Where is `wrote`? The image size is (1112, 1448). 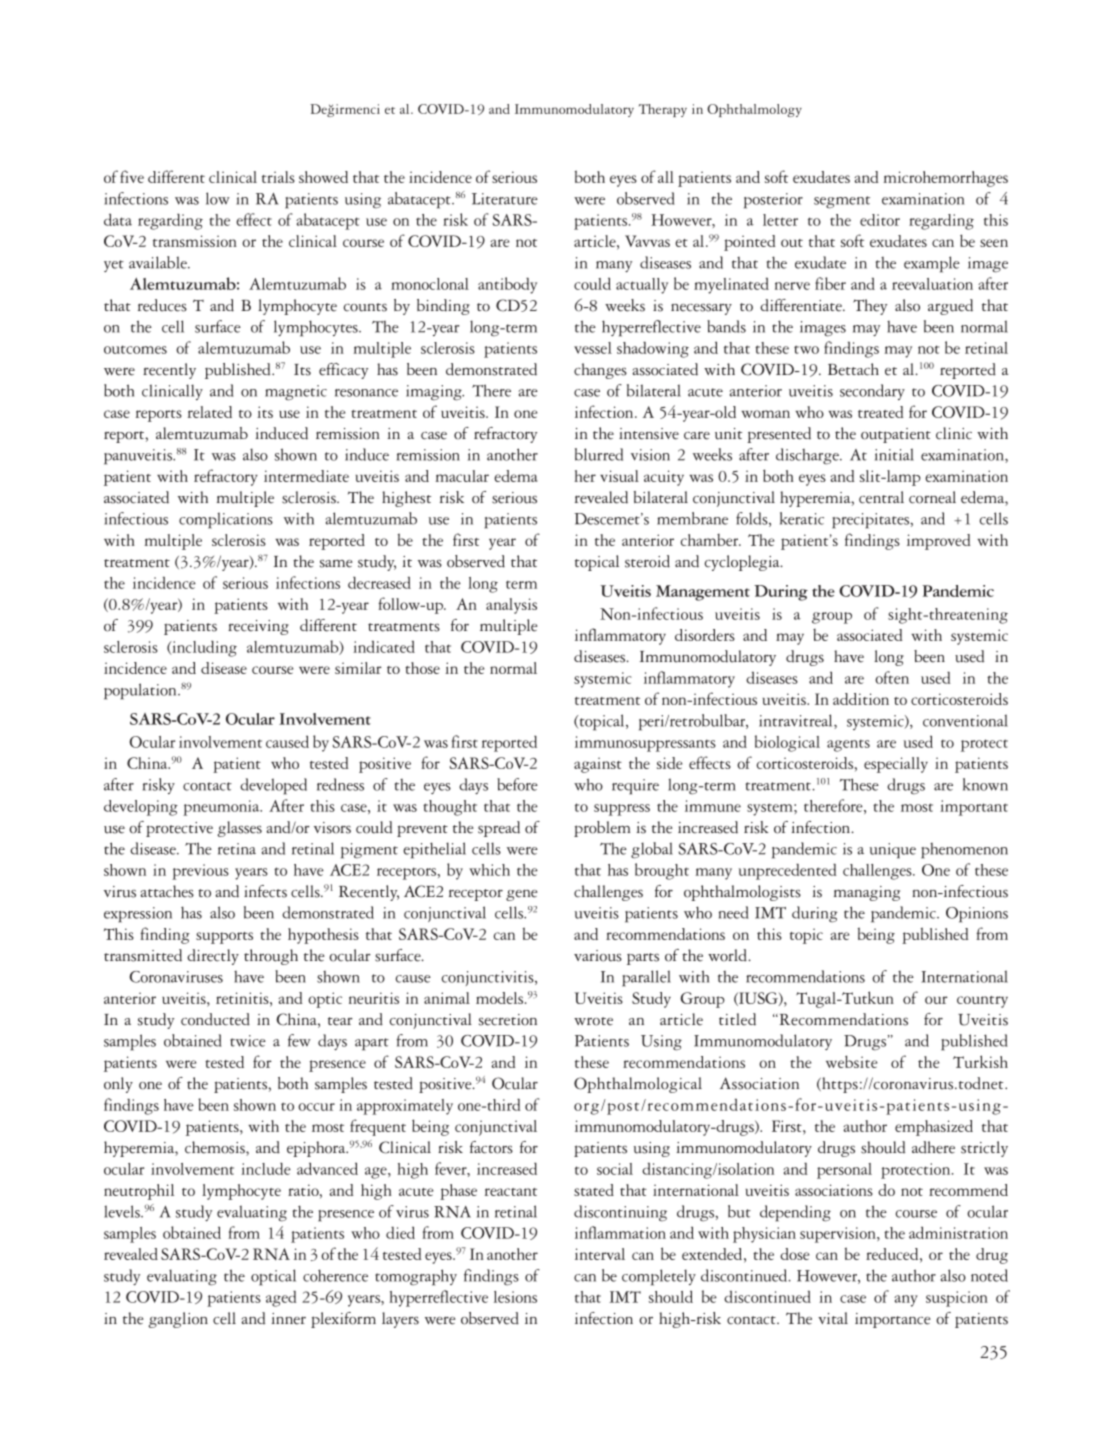
wrote is located at coordinates (593, 1021).
